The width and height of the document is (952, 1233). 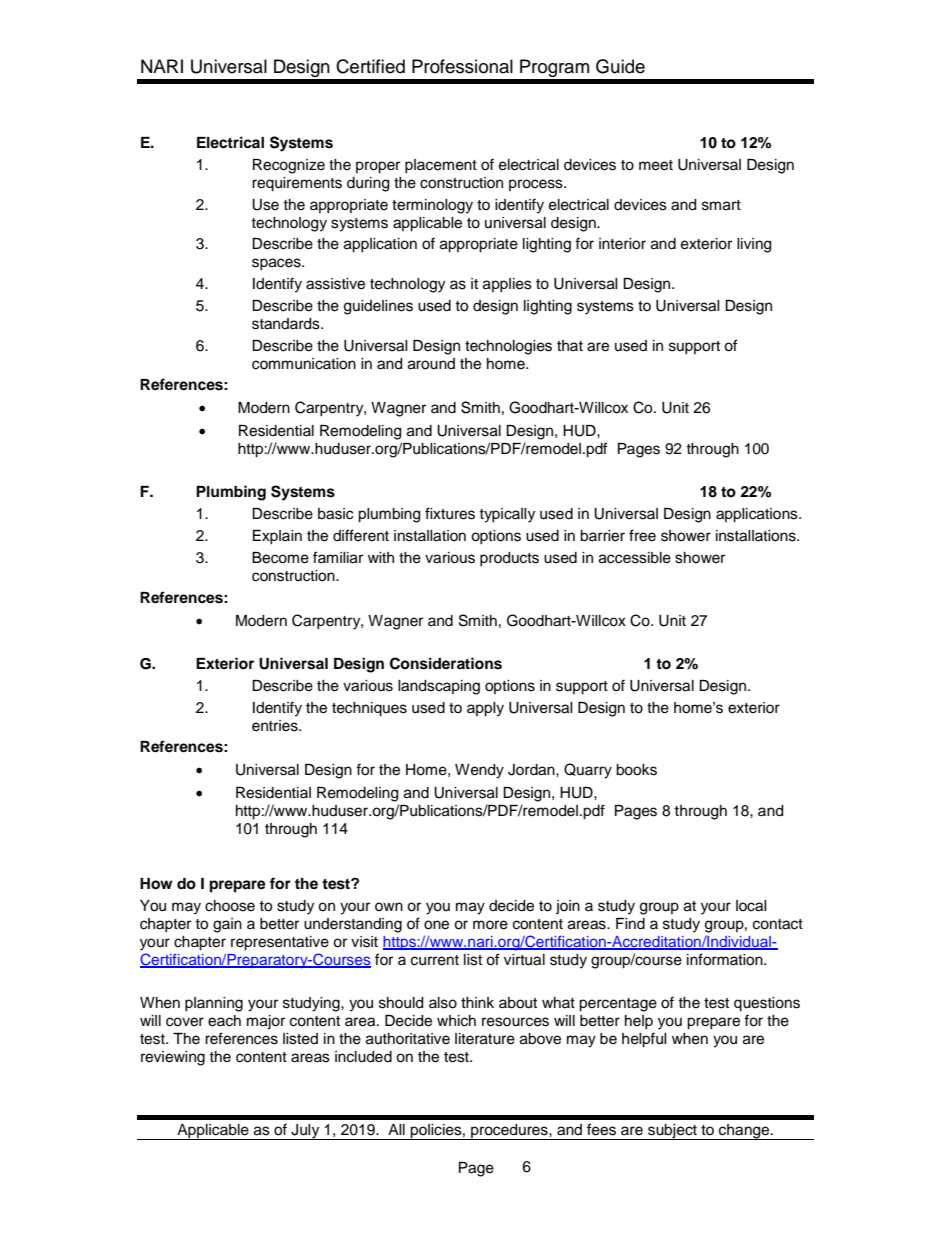 What do you see at coordinates (462, 66) in the document?
I see `Professional` at bounding box center [462, 66].
